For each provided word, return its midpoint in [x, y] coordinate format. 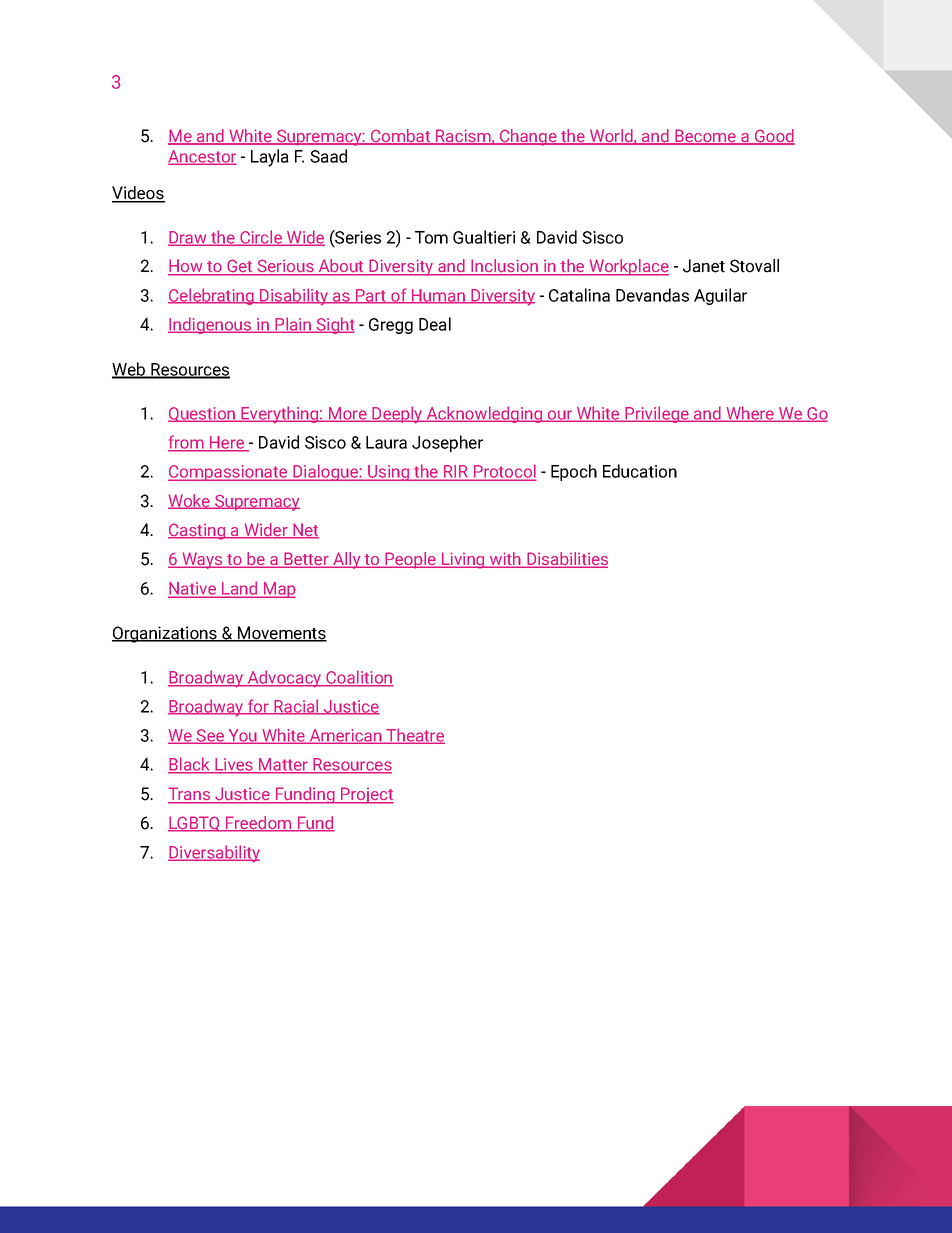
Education [640, 471]
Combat [400, 136]
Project [366, 795]
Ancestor [202, 157]
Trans [190, 795]
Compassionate [229, 473]
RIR [455, 472]
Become [705, 136]
